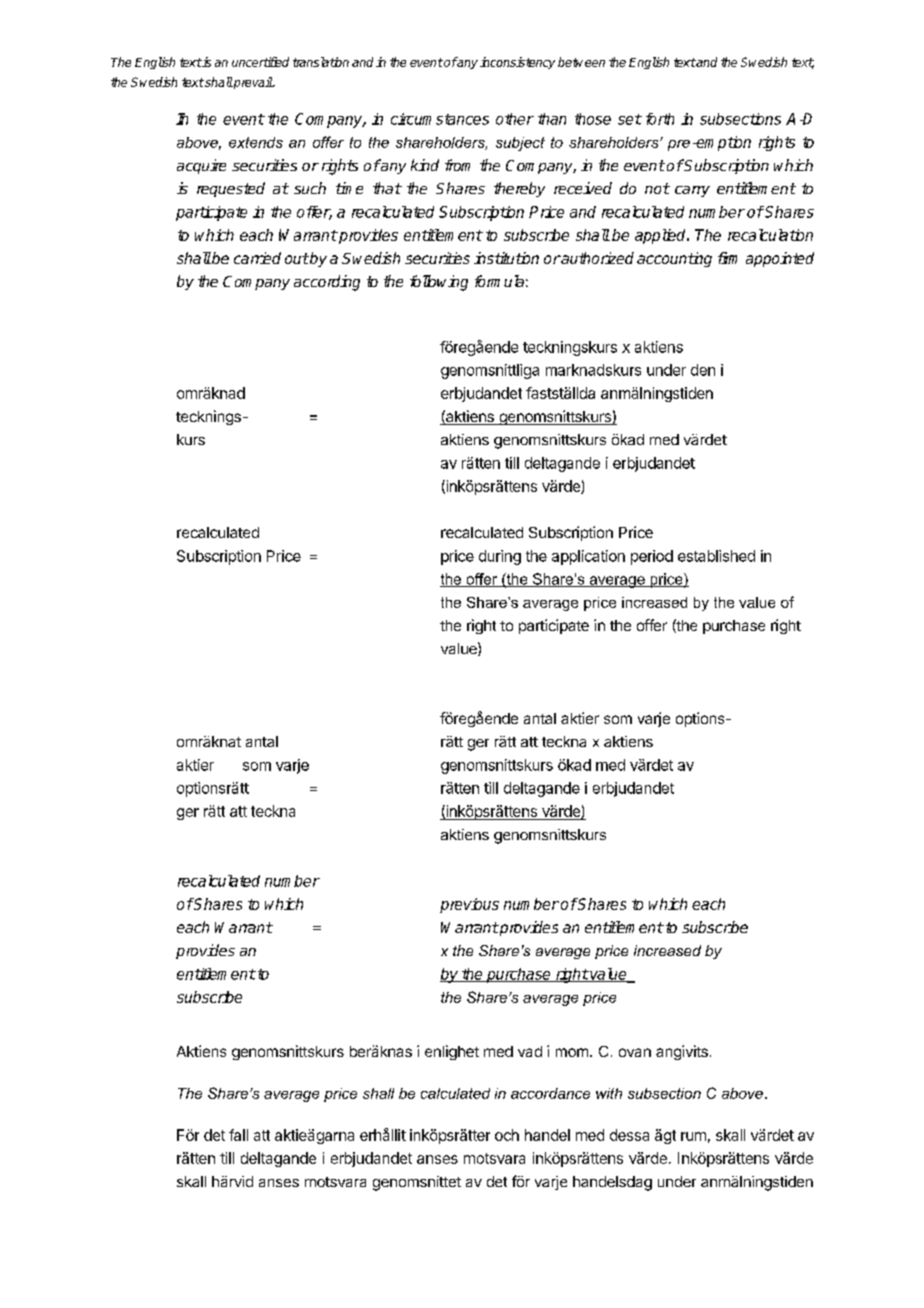 The image size is (924, 1308). Describe the element at coordinates (716, 556) in the screenshot. I see `established` at that location.
